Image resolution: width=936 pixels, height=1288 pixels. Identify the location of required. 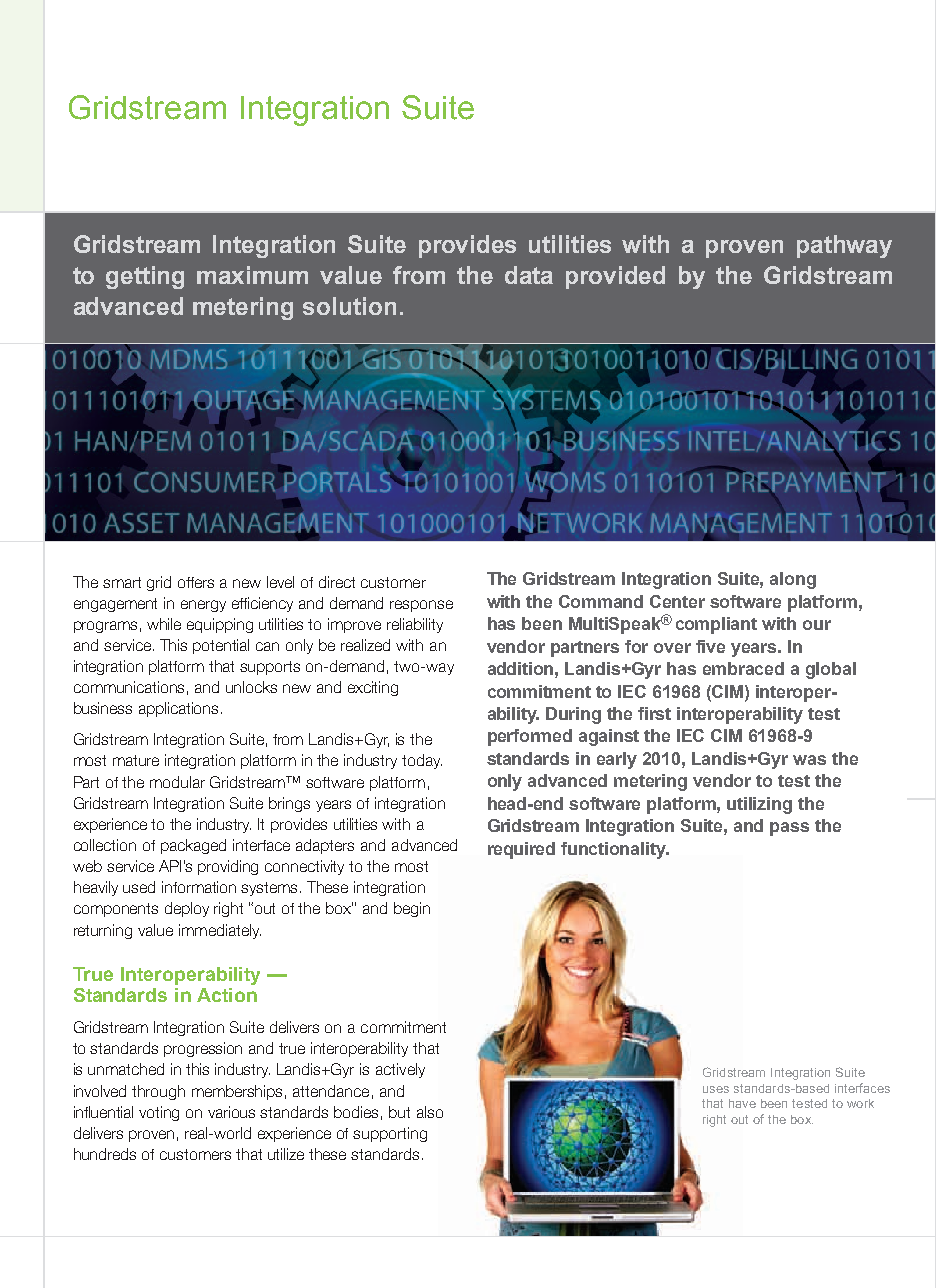
(521, 850).
